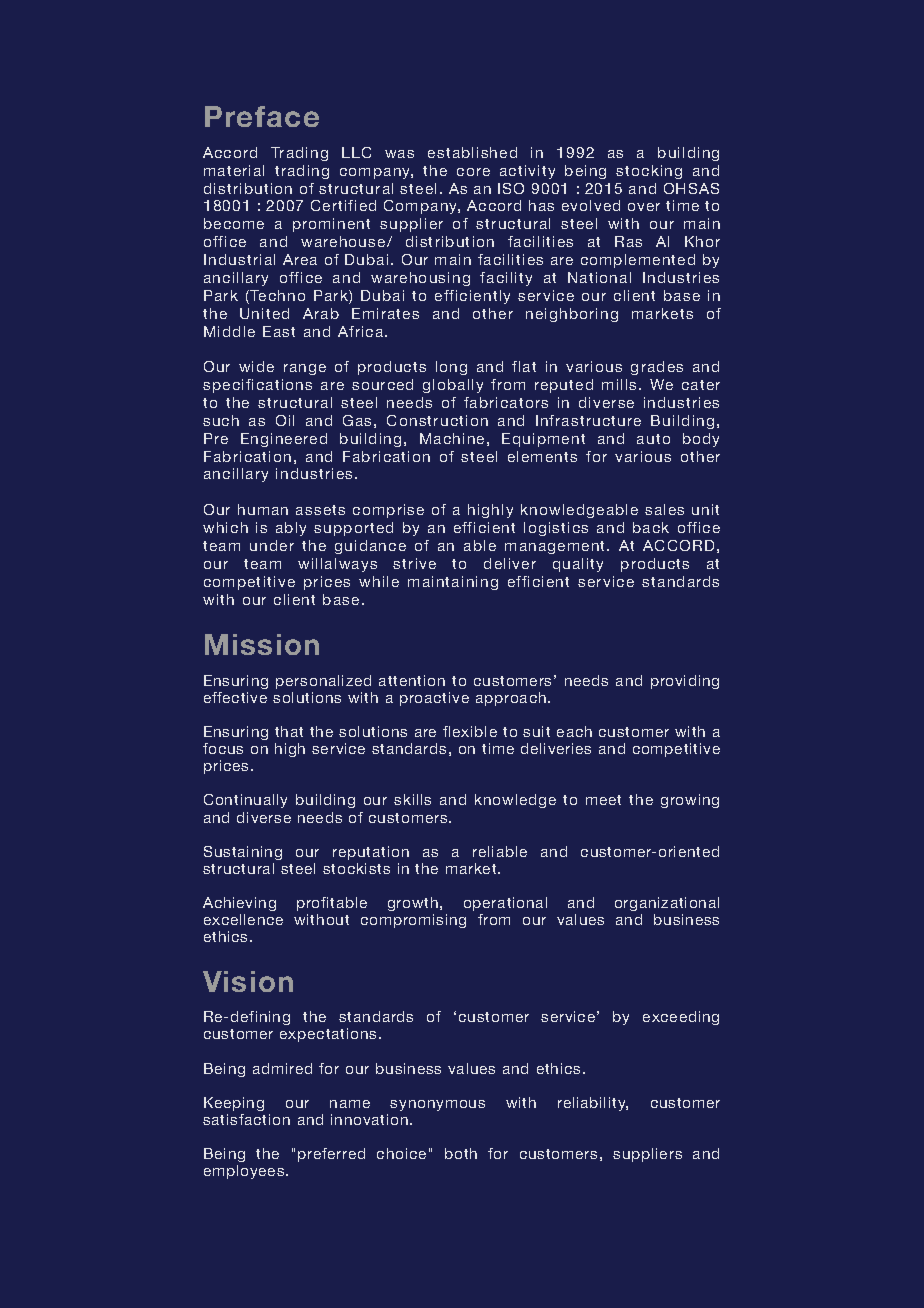 The height and width of the document is (1308, 924). Describe the element at coordinates (461, 1153) in the document. I see `both` at that location.
